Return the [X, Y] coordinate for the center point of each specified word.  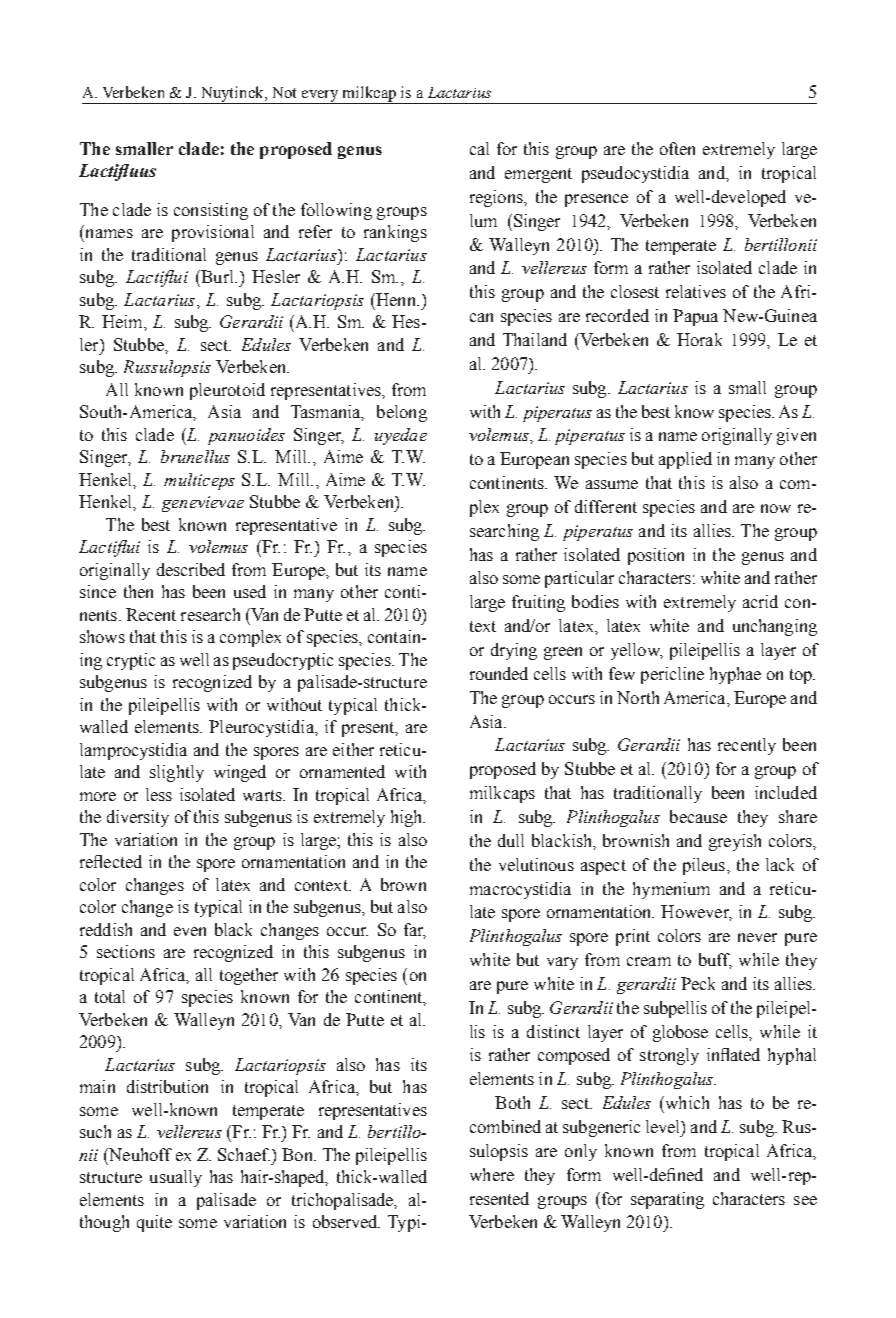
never [757, 937]
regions [497, 198]
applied [685, 460]
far [415, 930]
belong [402, 413]
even [190, 931]
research [210, 614]
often [677, 148]
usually [176, 1178]
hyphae [735, 675]
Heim [123, 321]
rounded [499, 673]
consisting [211, 211]
